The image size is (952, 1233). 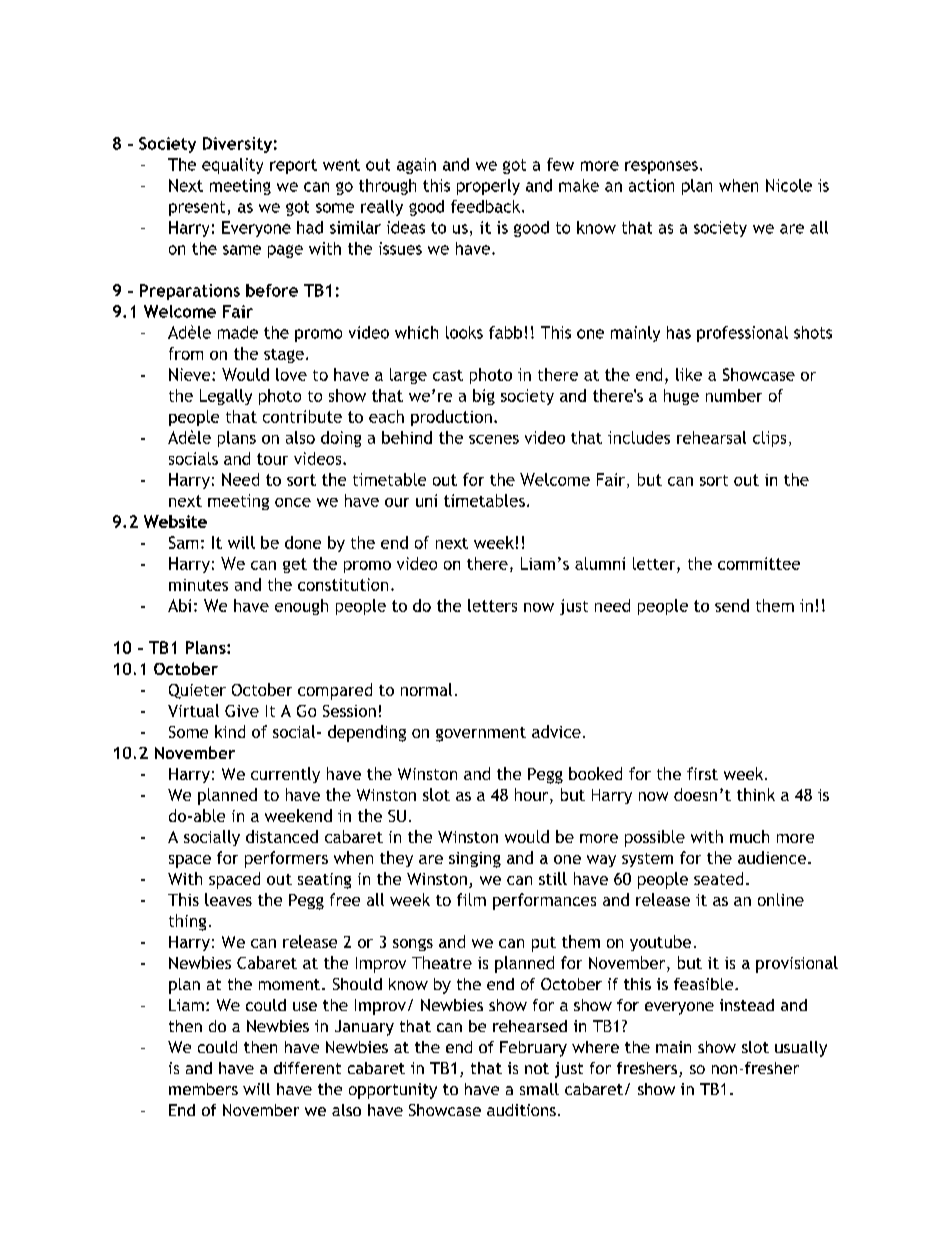 I want to click on Nicole, so click(x=789, y=185).
